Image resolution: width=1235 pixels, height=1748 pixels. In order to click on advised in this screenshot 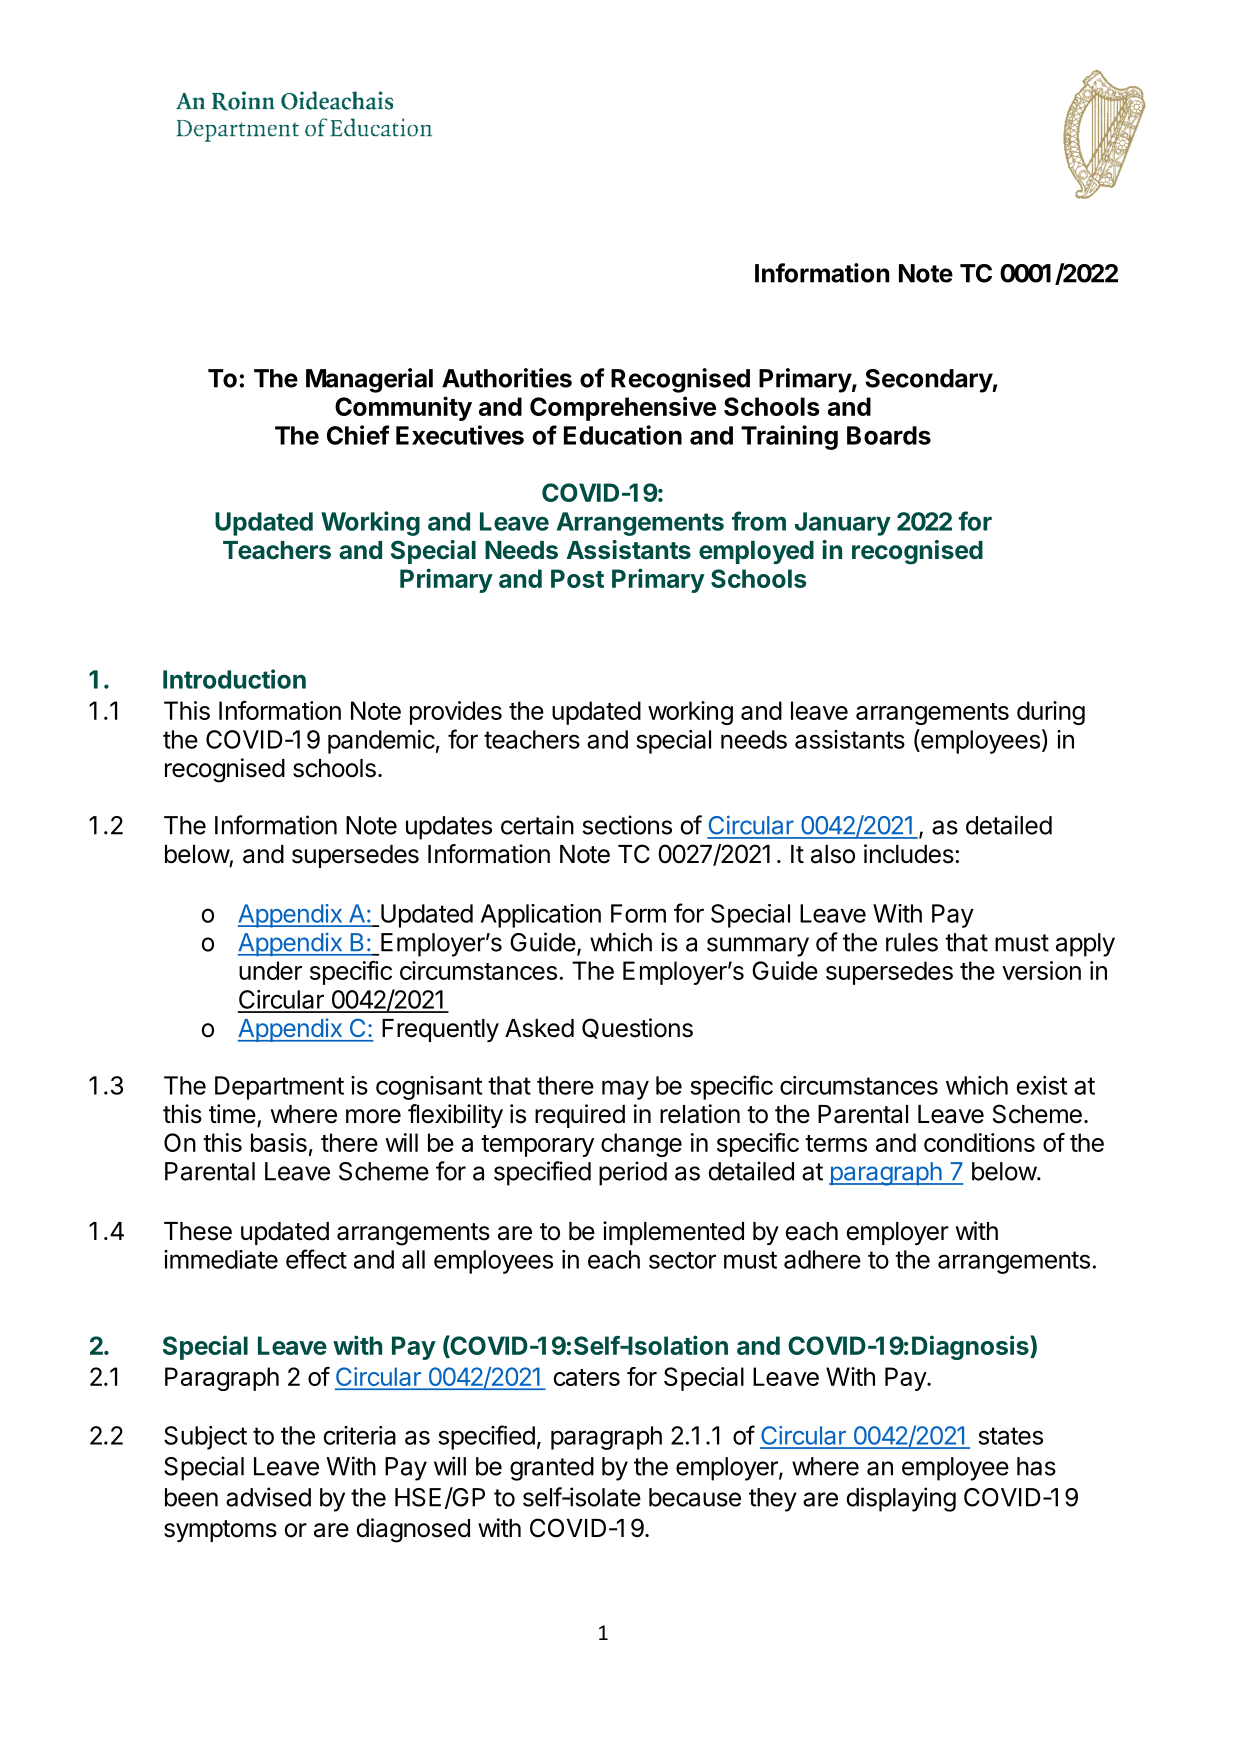, I will do `click(268, 1497)`.
